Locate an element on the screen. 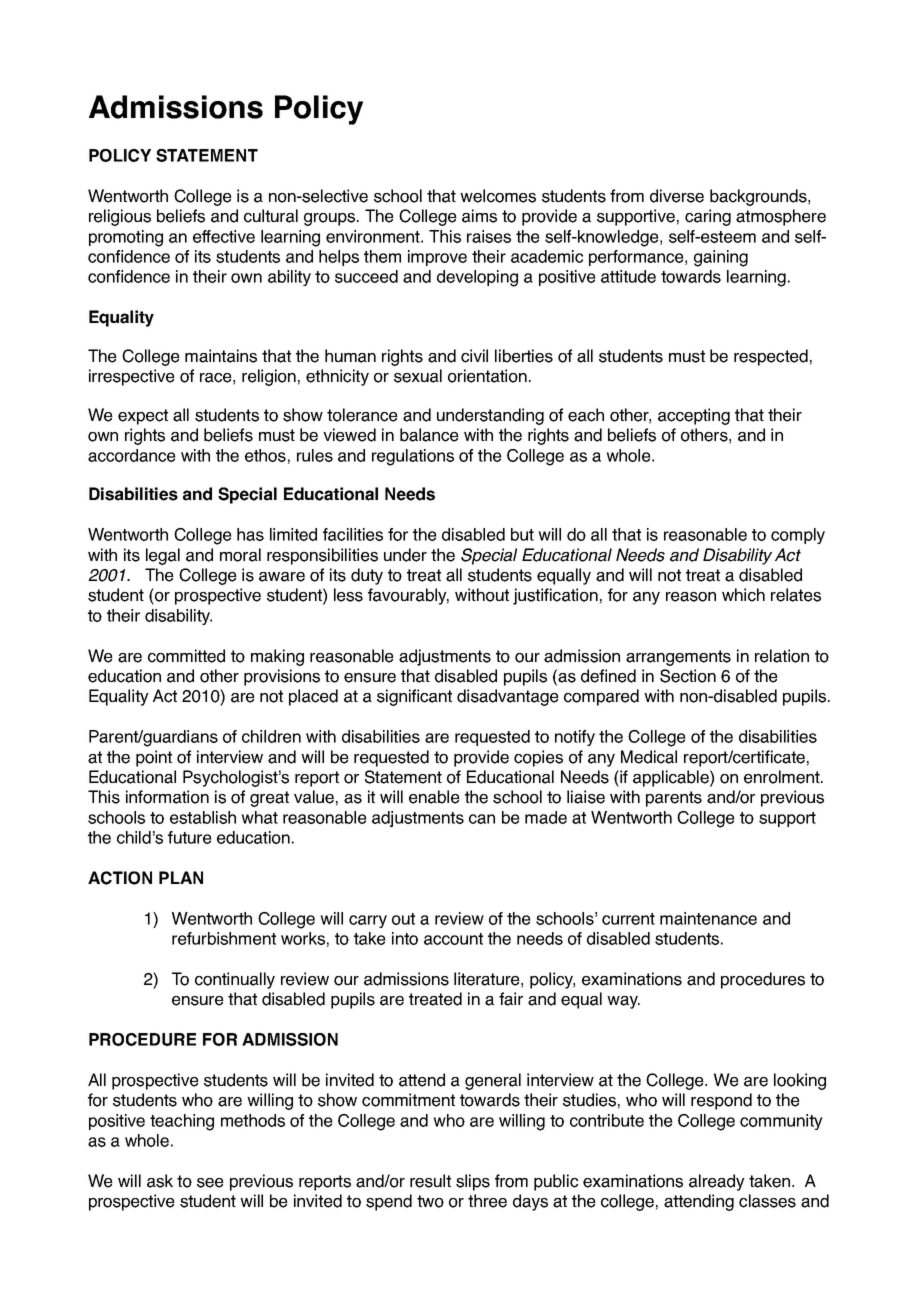 Image resolution: width=924 pixels, height=1308 pixels. aims is located at coordinates (479, 216).
